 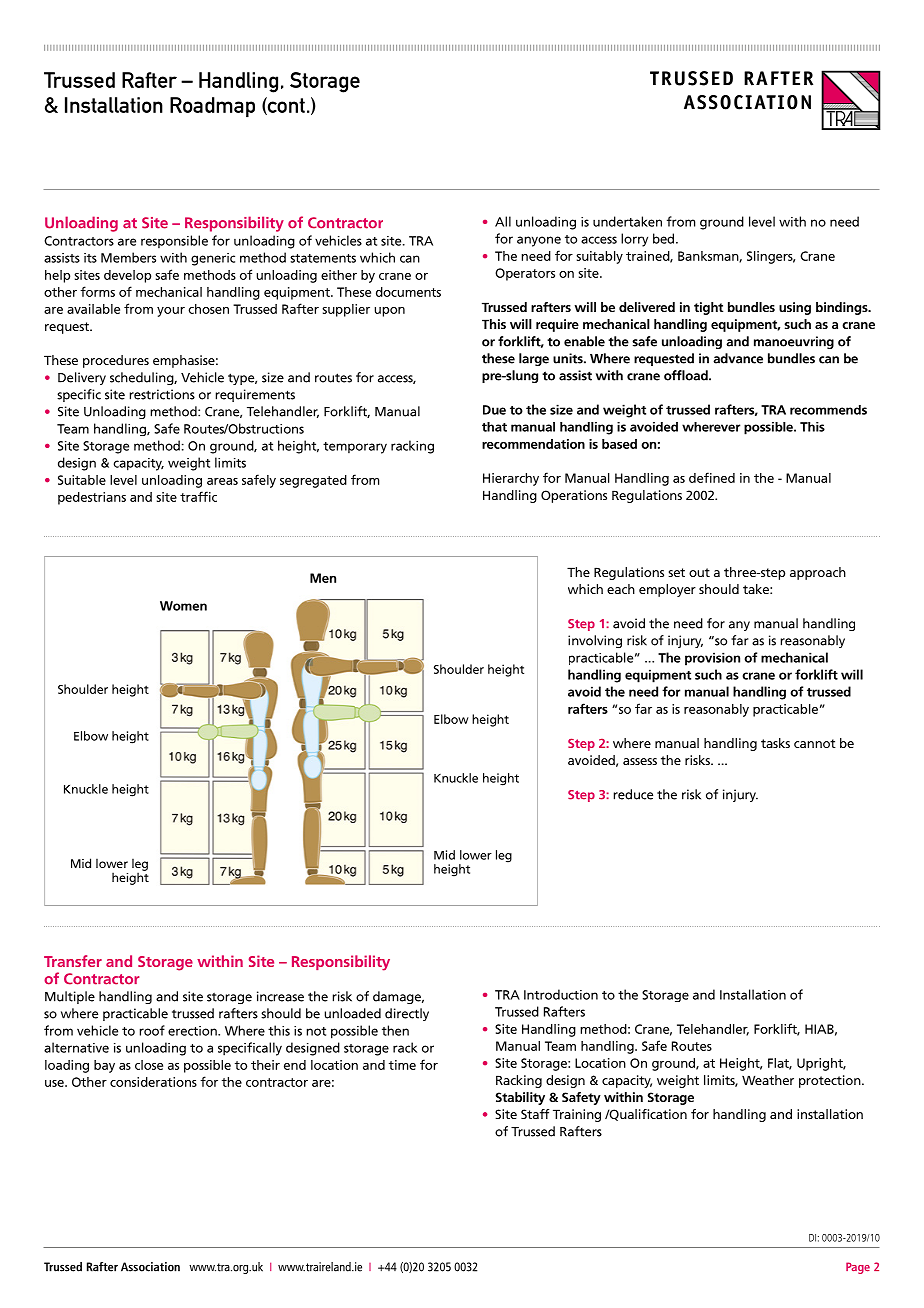 I want to click on defined, so click(x=712, y=477).
